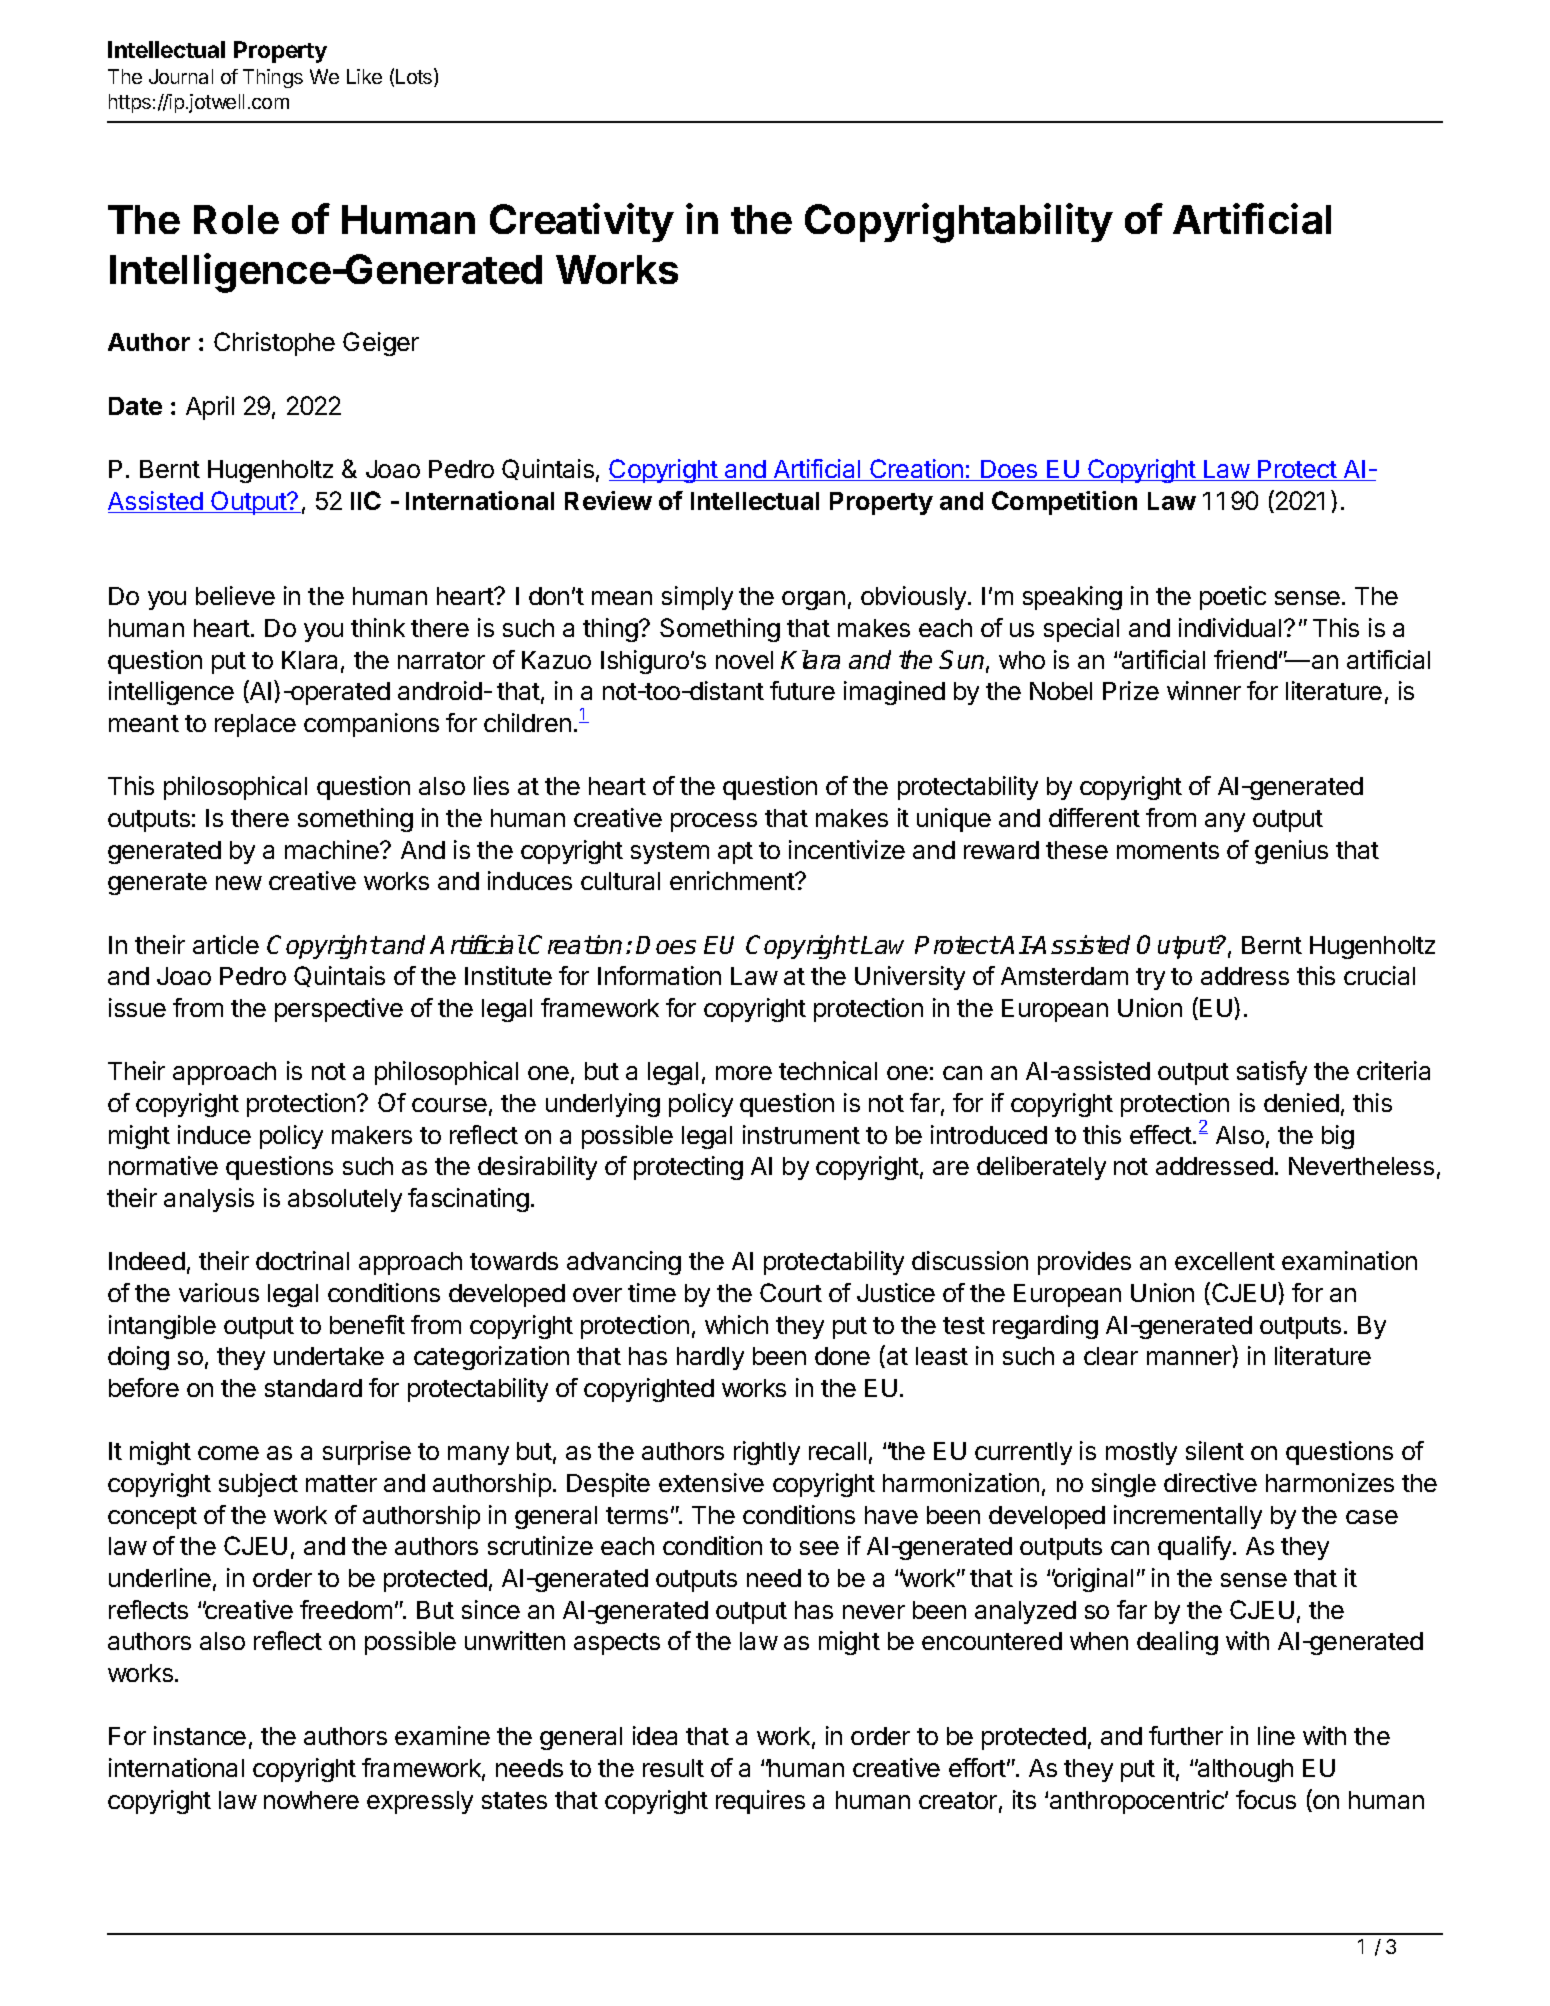 The image size is (1550, 2006). I want to click on article, so click(226, 944).
